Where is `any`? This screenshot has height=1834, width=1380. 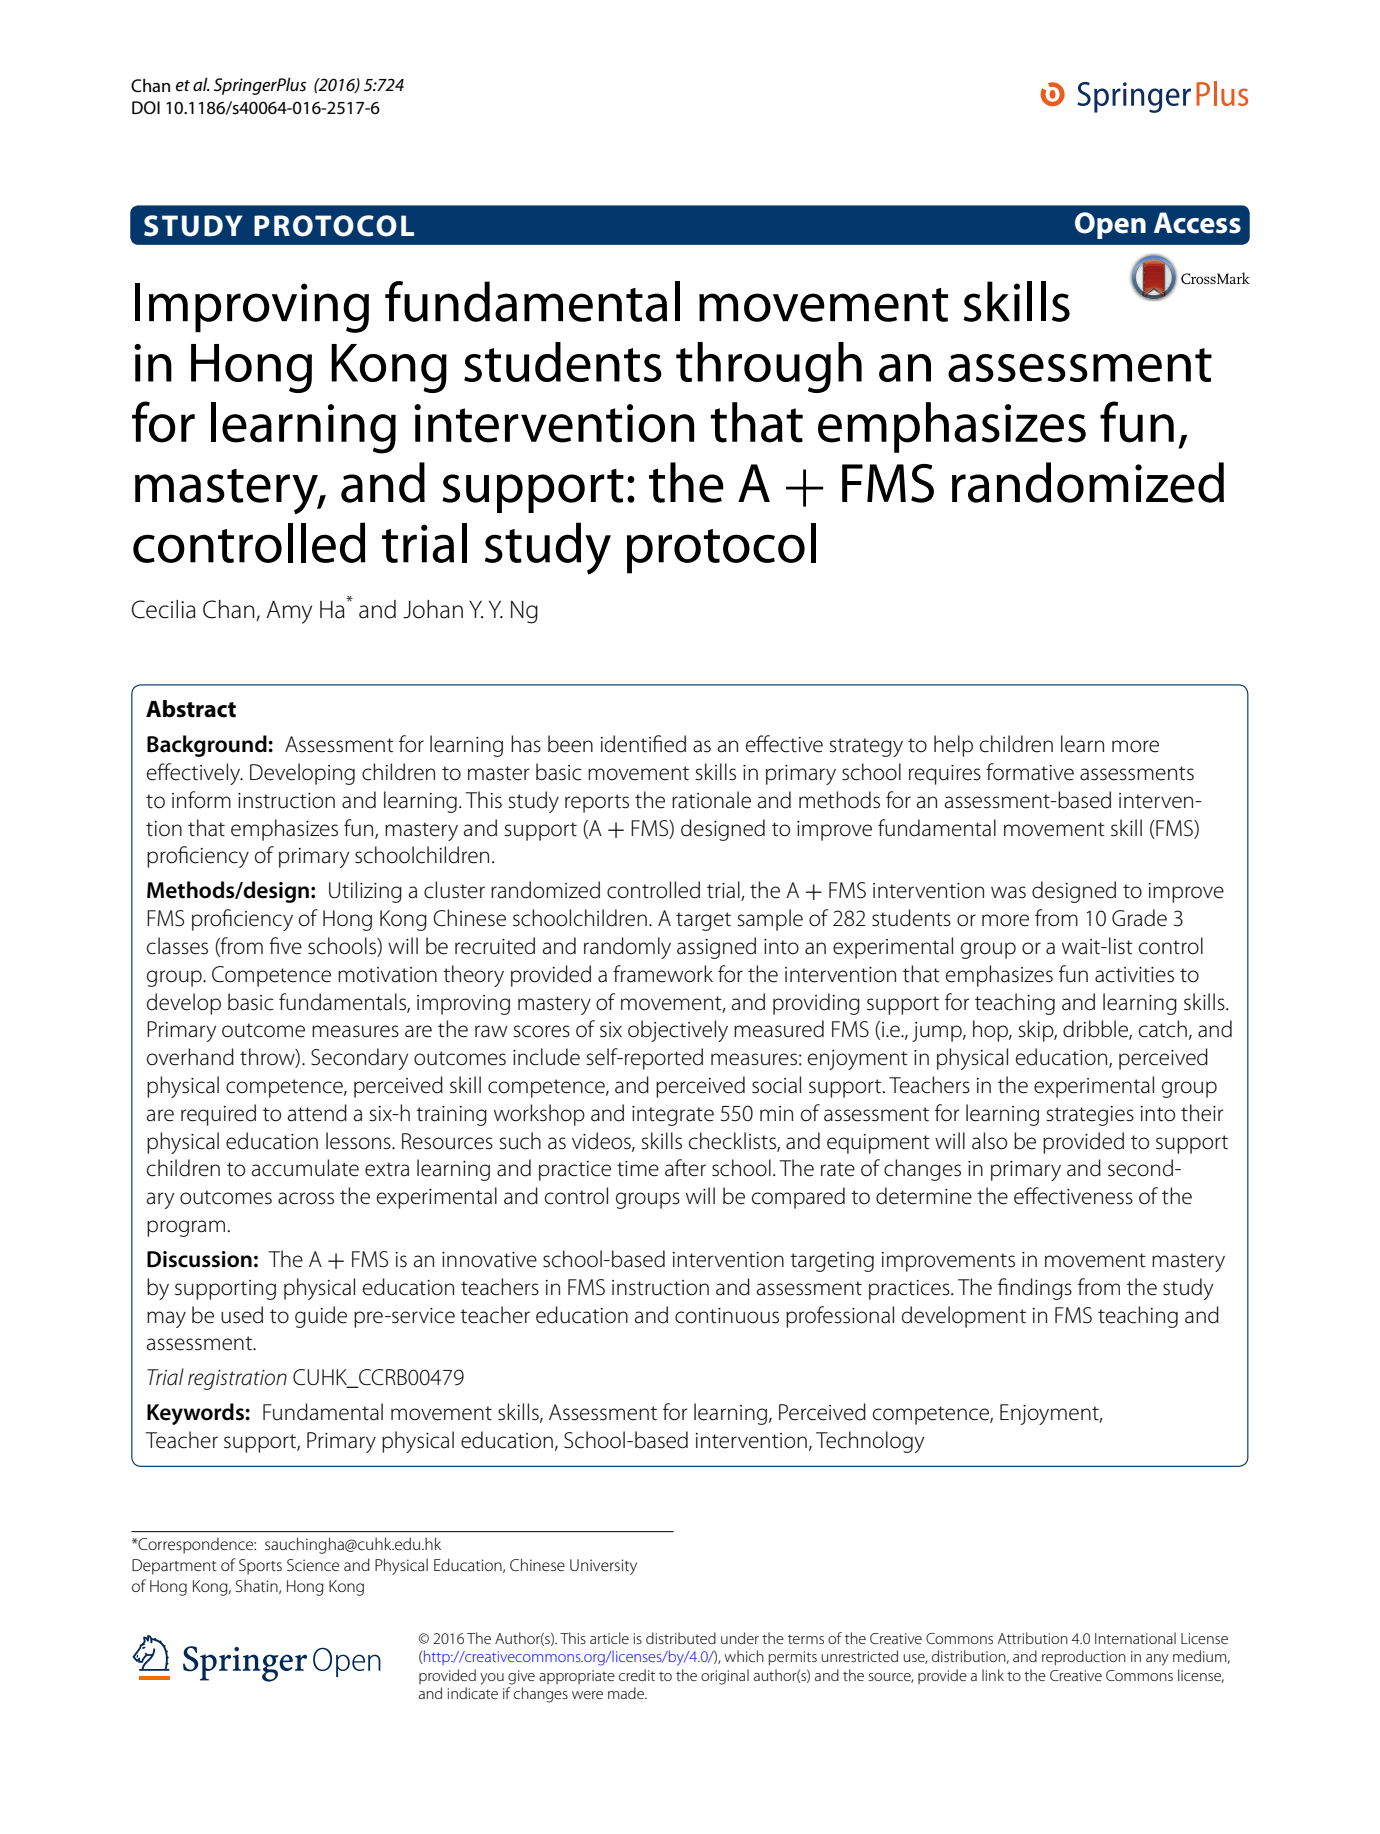 any is located at coordinates (1157, 1660).
